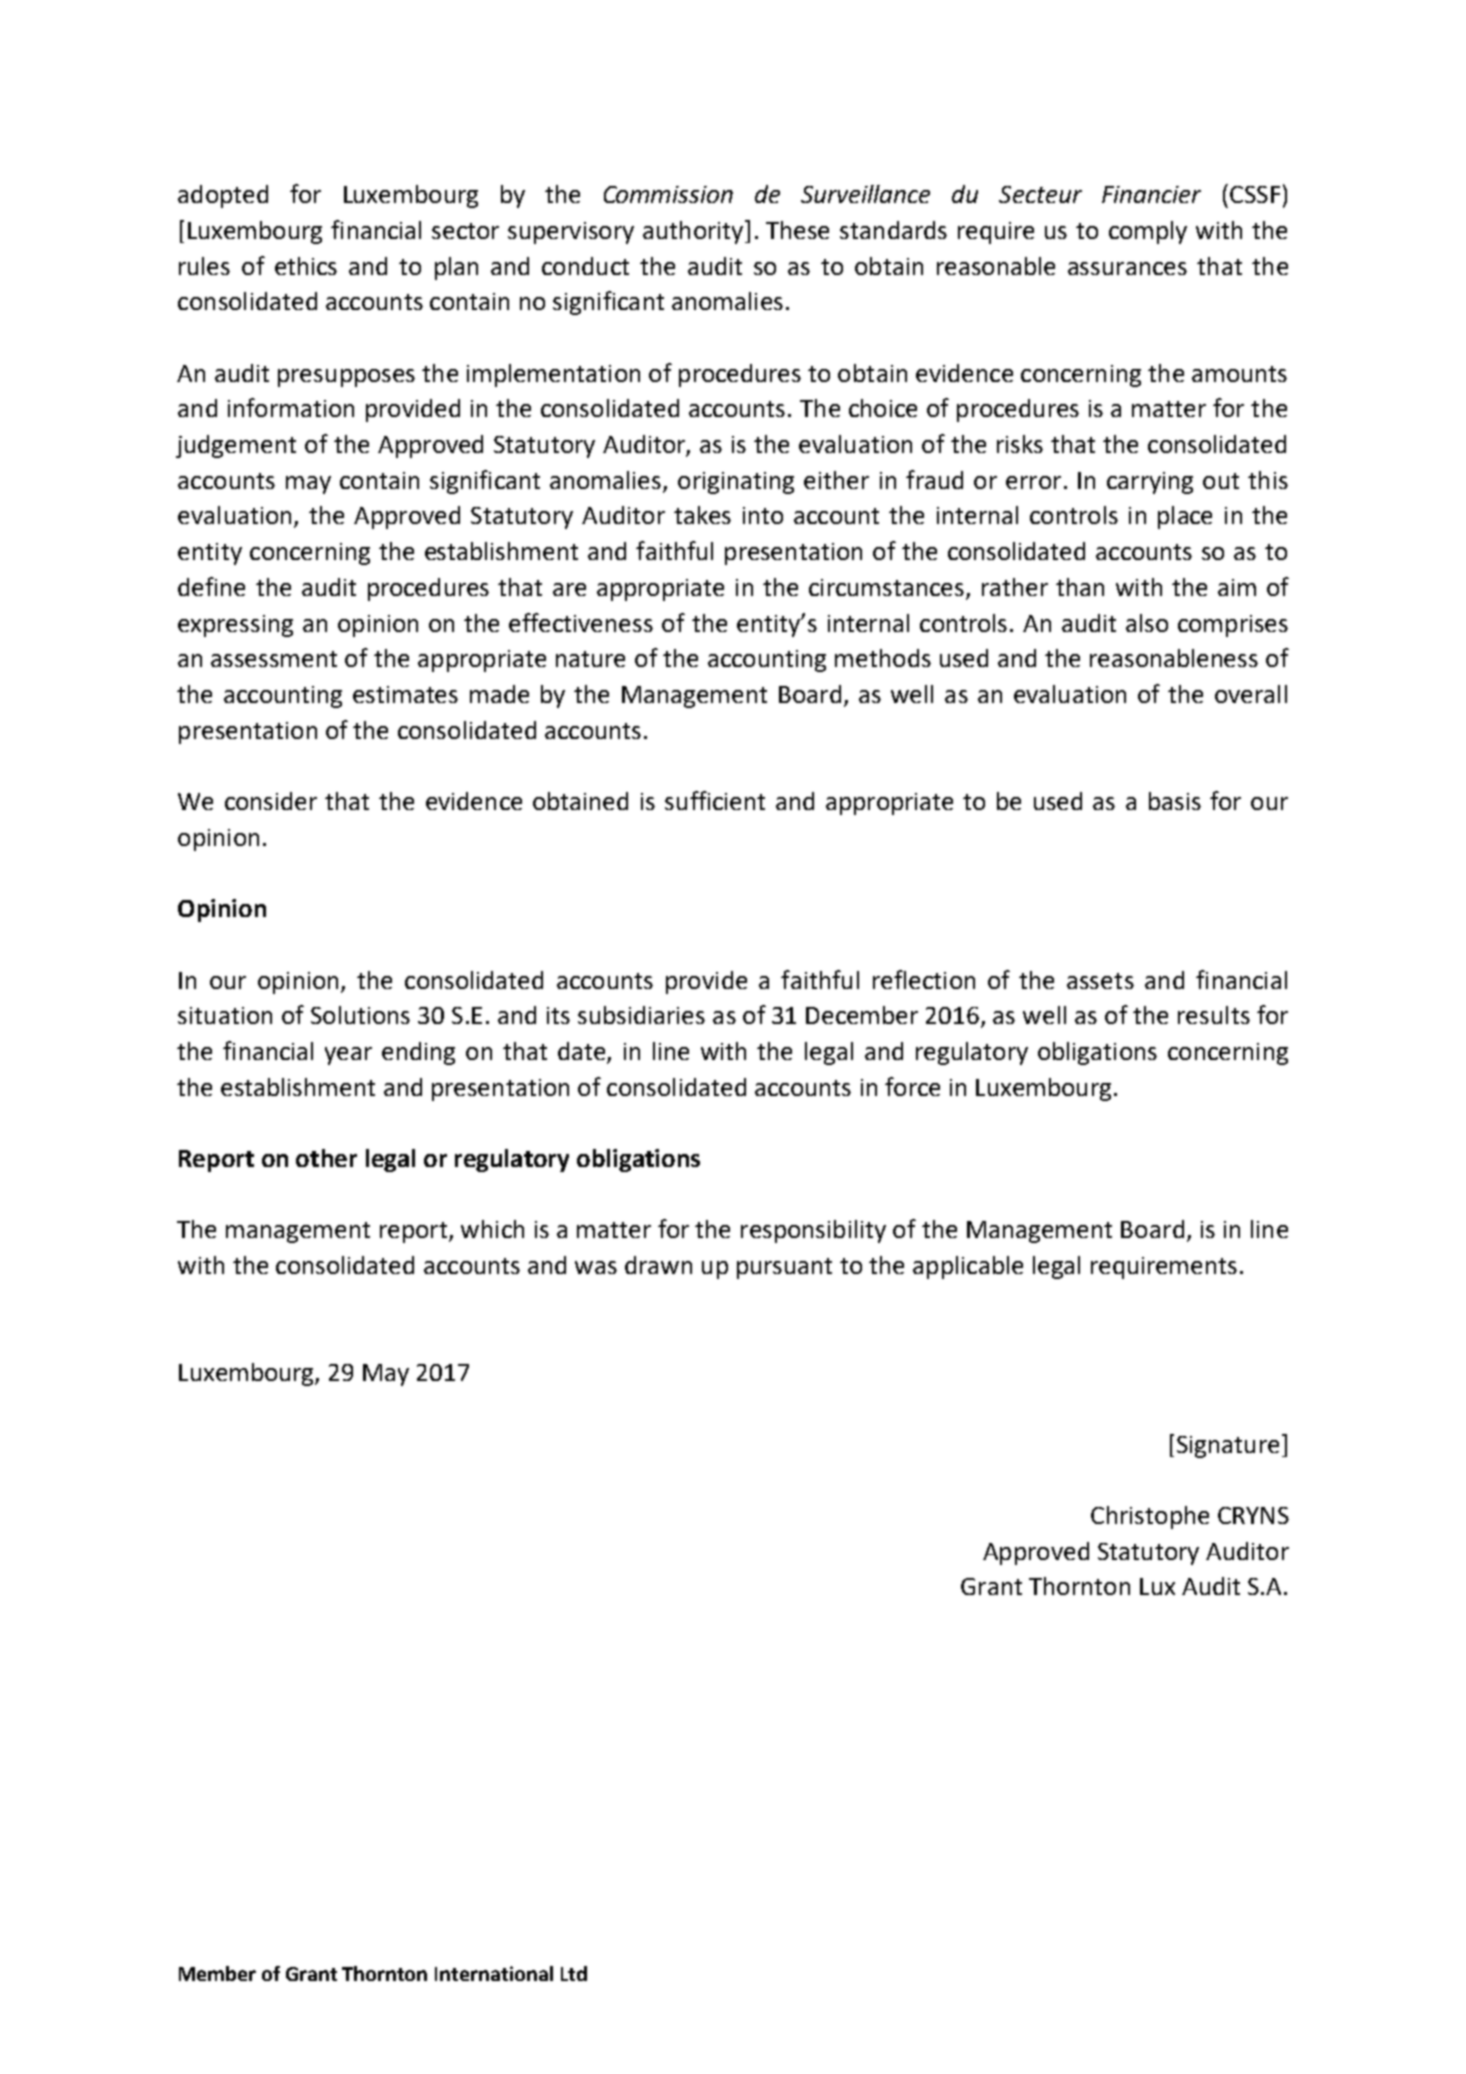 This screenshot has height=2074, width=1466. I want to click on Christophe, so click(1150, 1517).
